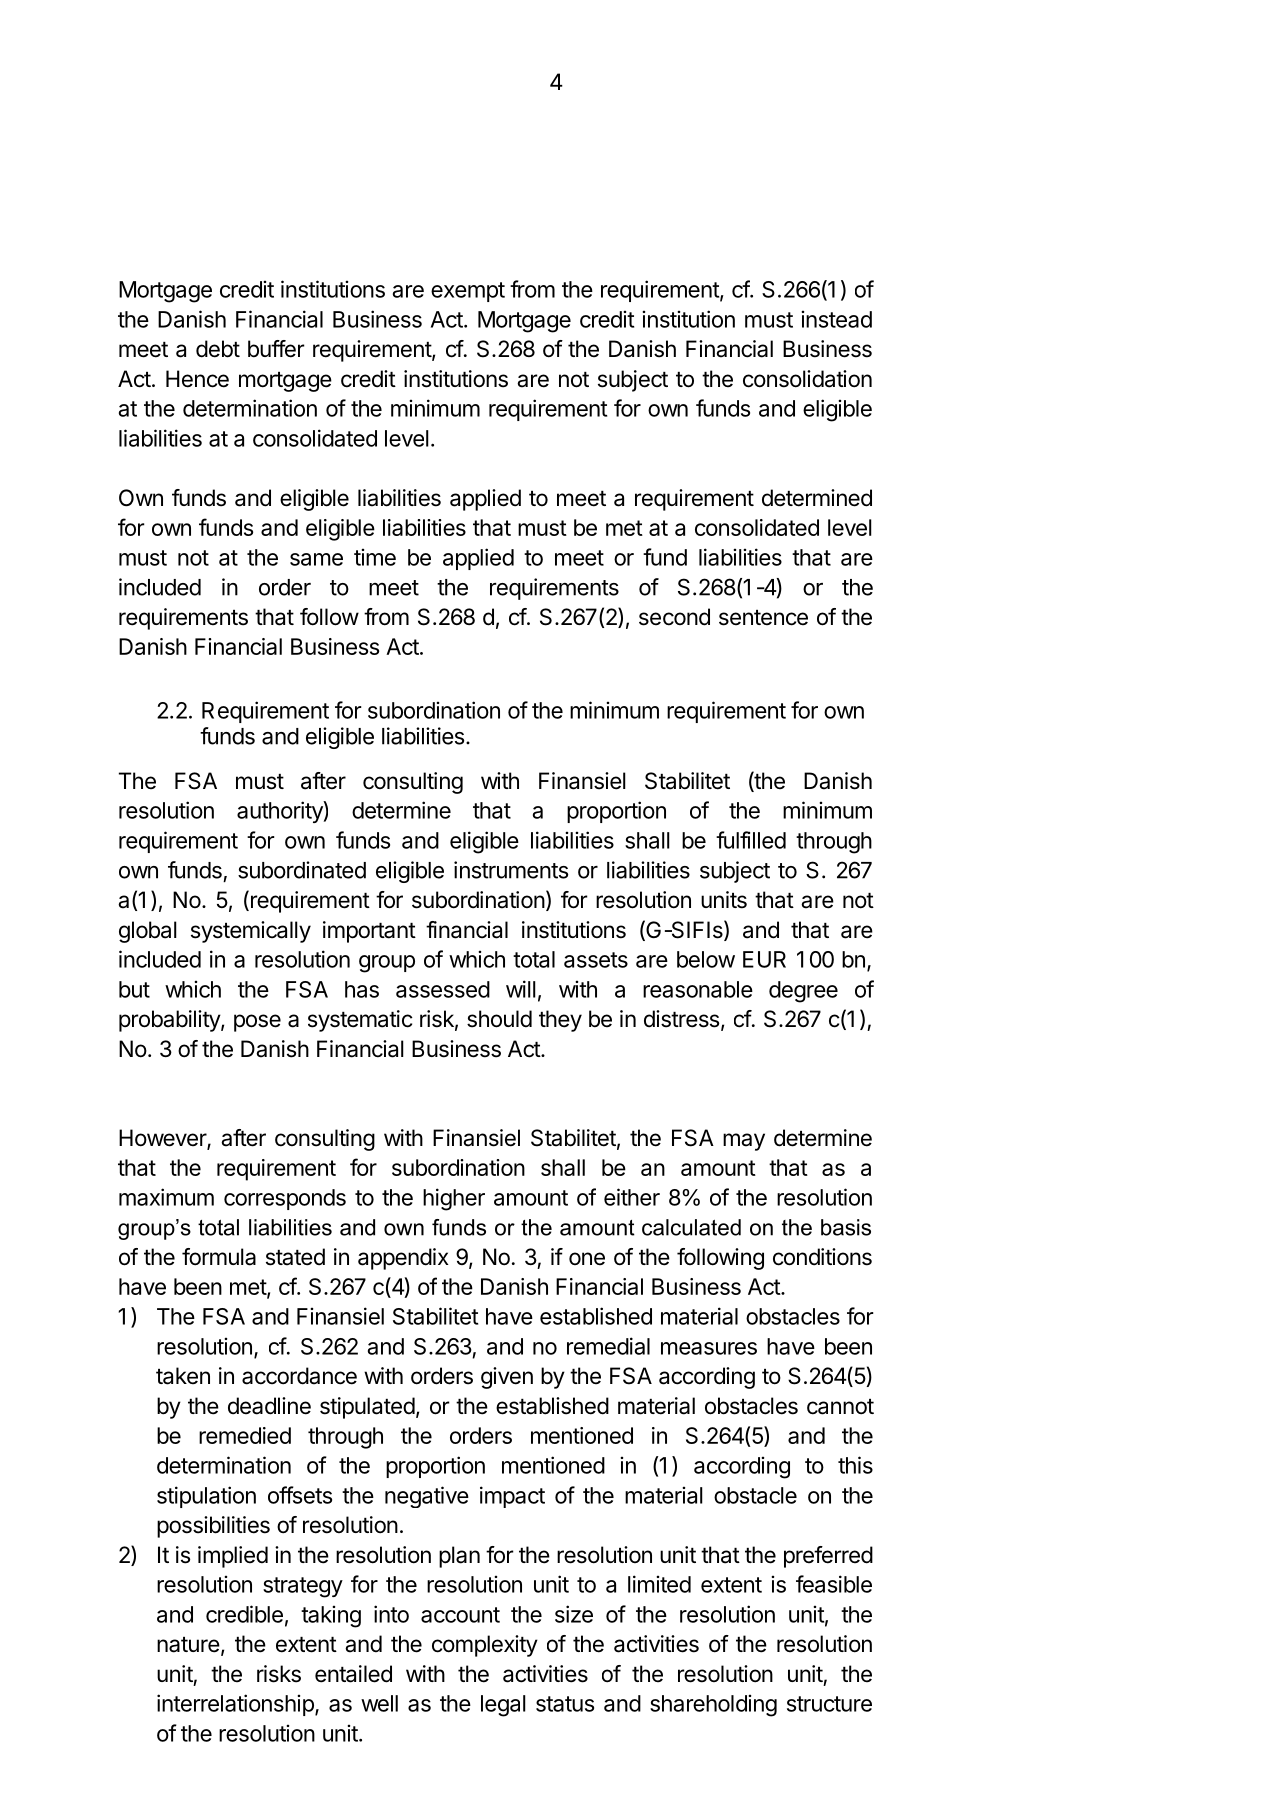  Describe the element at coordinates (188, 1645) in the document. I see `nature` at that location.
